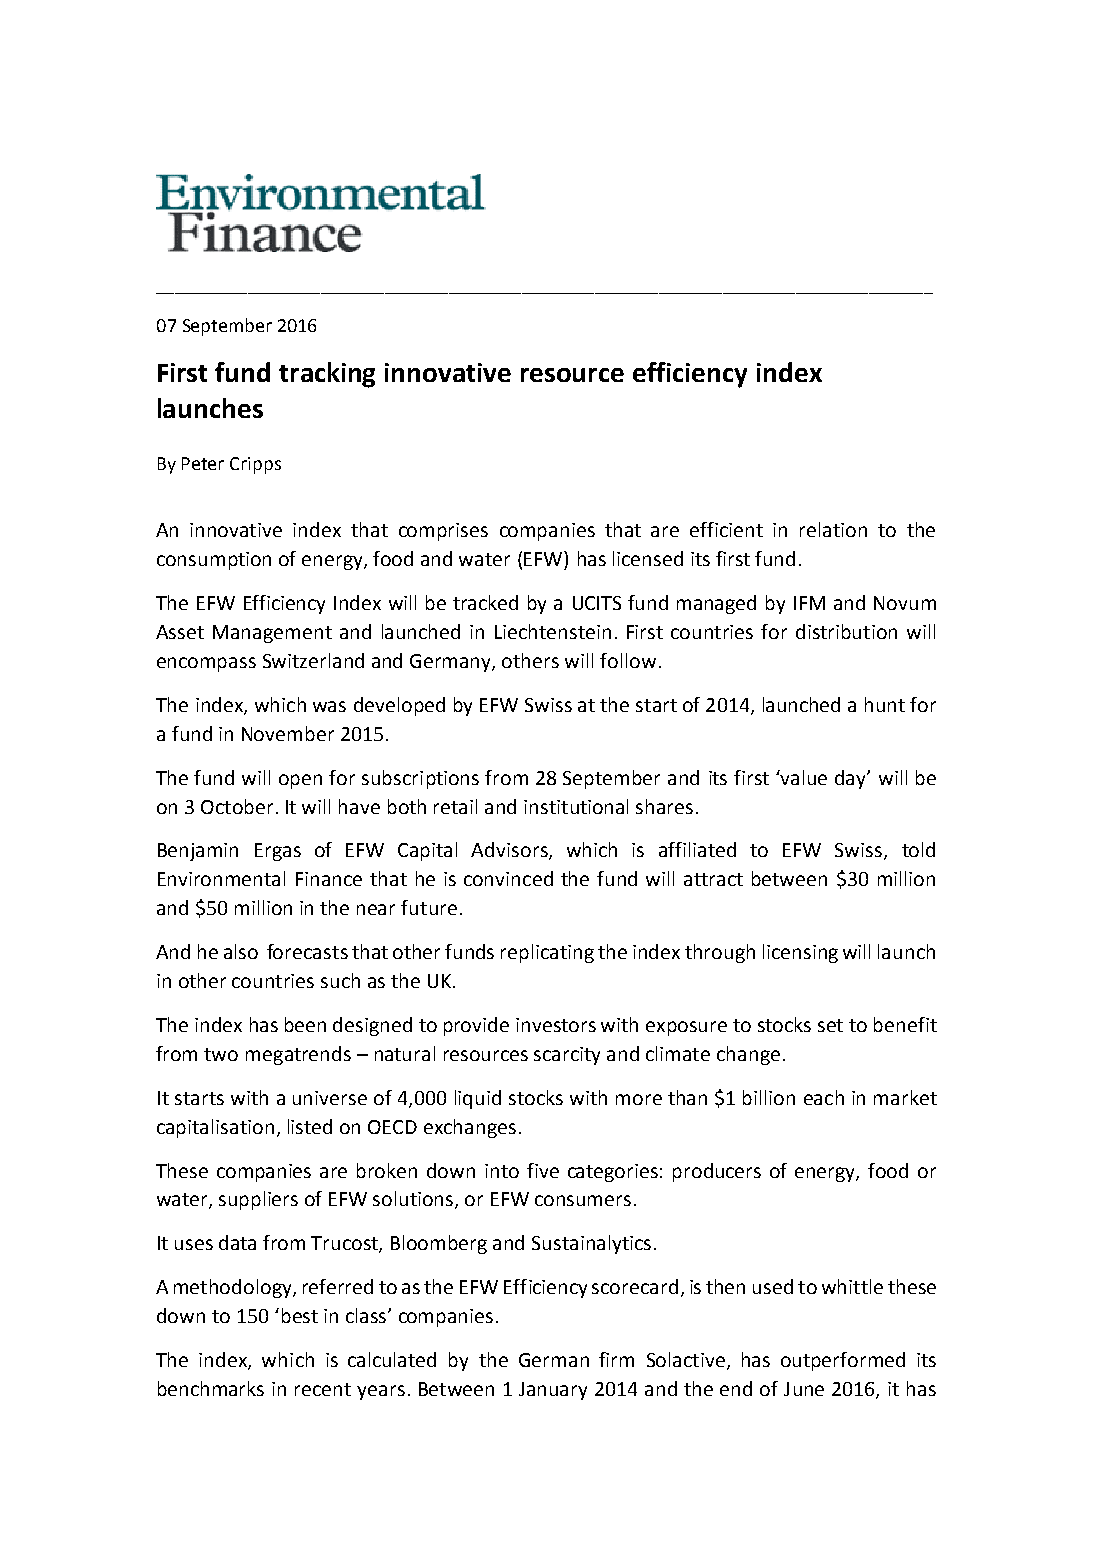 This document has width=1093, height=1546. Describe the element at coordinates (443, 532) in the document. I see `comprises` at that location.
